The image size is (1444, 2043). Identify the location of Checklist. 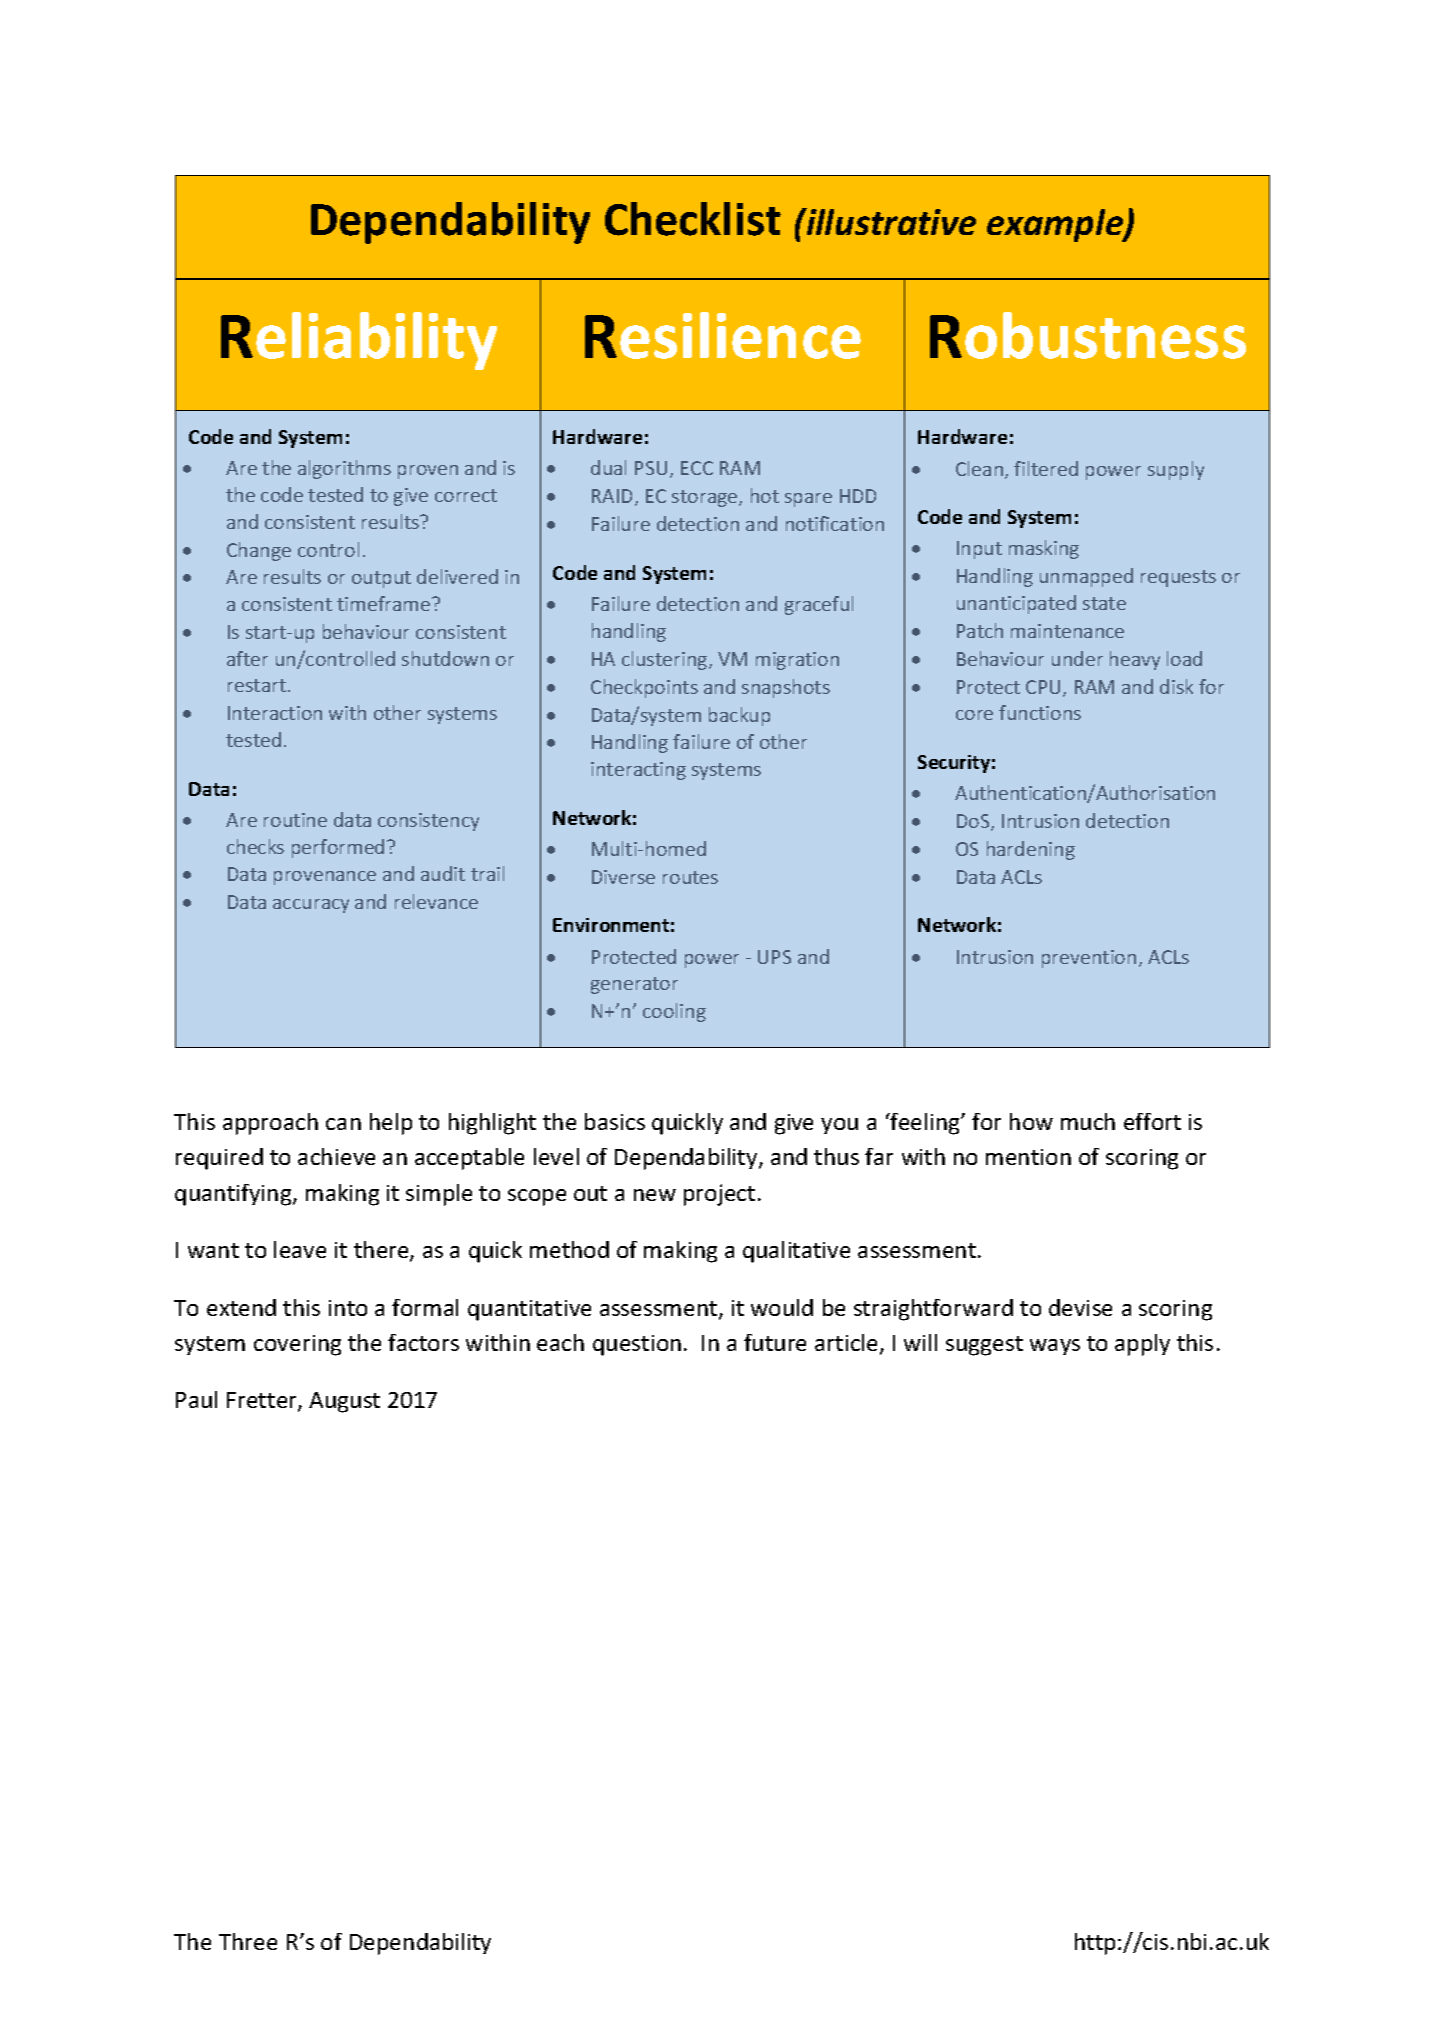
(693, 219).
